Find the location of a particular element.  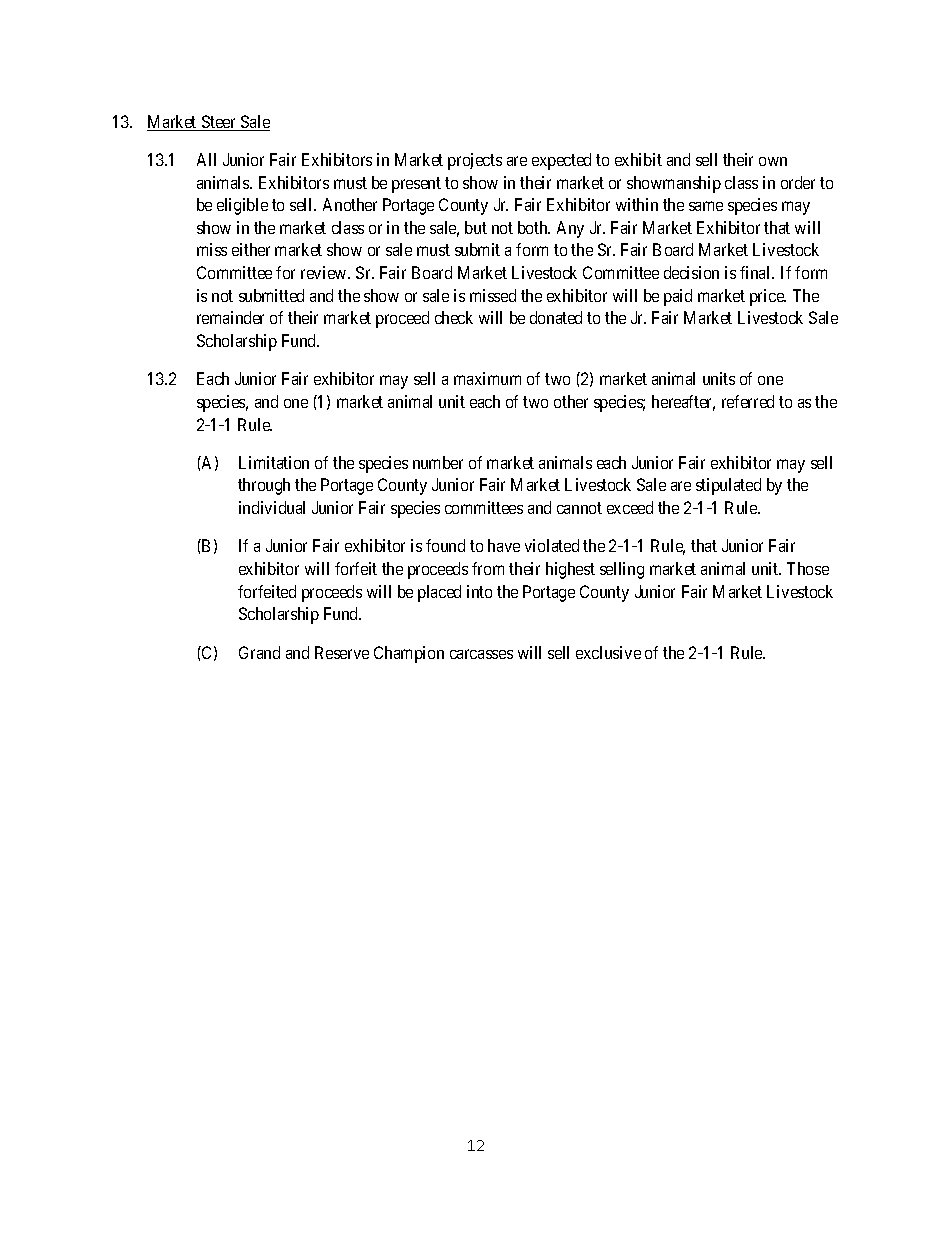

either is located at coordinates (251, 249).
